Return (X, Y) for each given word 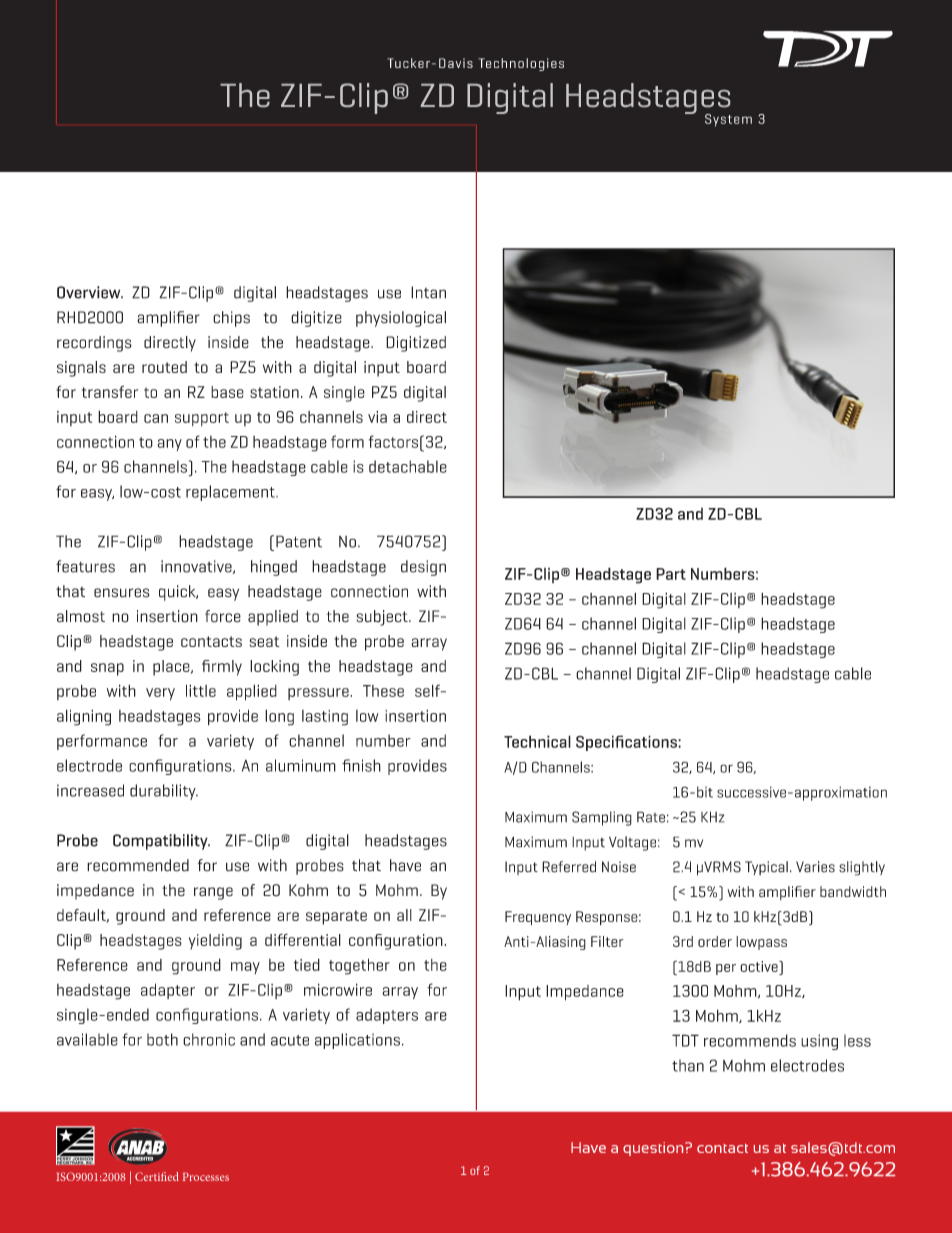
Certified (157, 1176)
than (688, 1065)
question (654, 1149)
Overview (90, 292)
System (728, 120)
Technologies (521, 64)
